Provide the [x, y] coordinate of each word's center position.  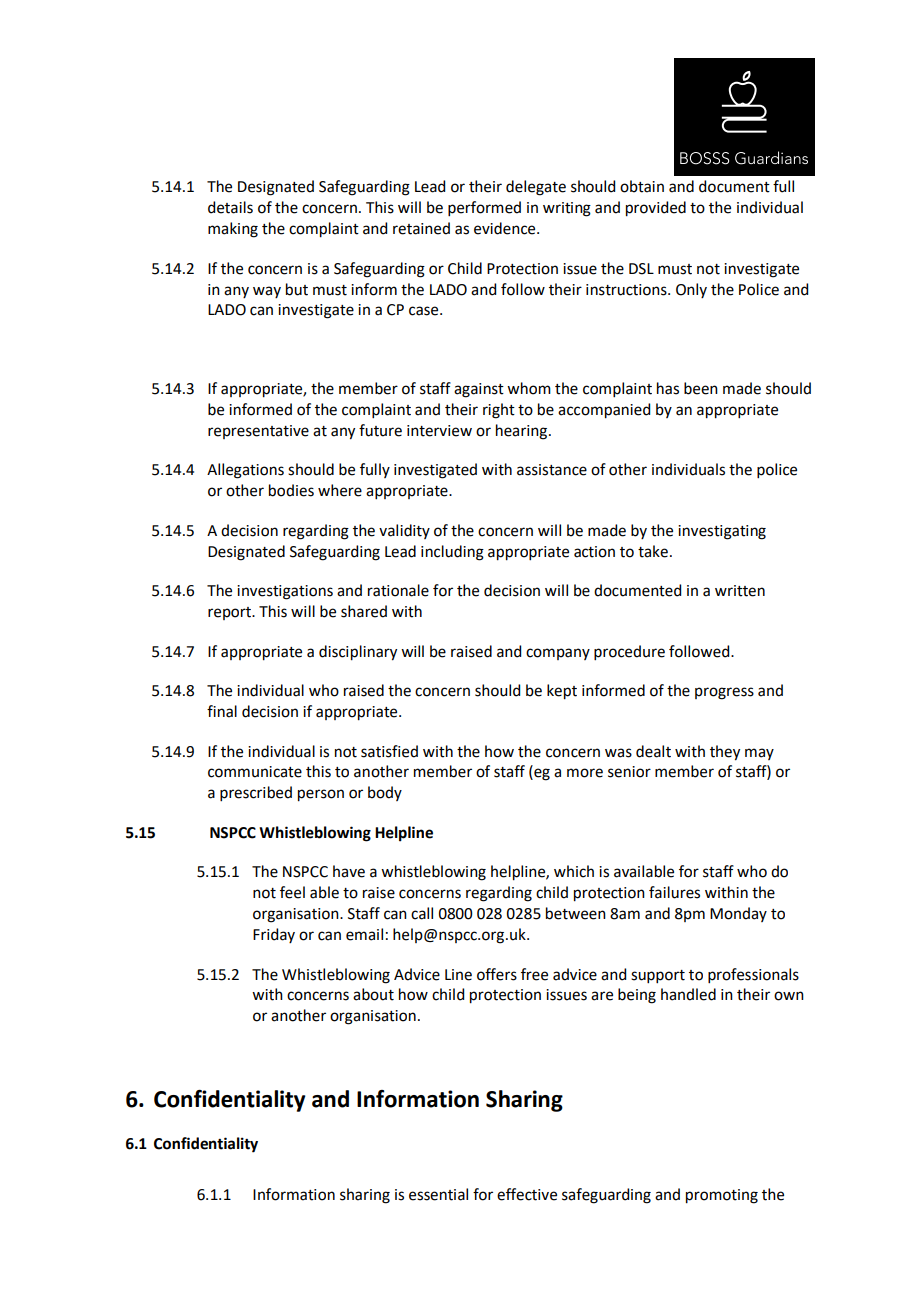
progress [724, 693]
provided [656, 209]
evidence [506, 228]
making [233, 230]
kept [562, 692]
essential [438, 1194]
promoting [722, 1196]
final [222, 711]
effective [527, 1194]
